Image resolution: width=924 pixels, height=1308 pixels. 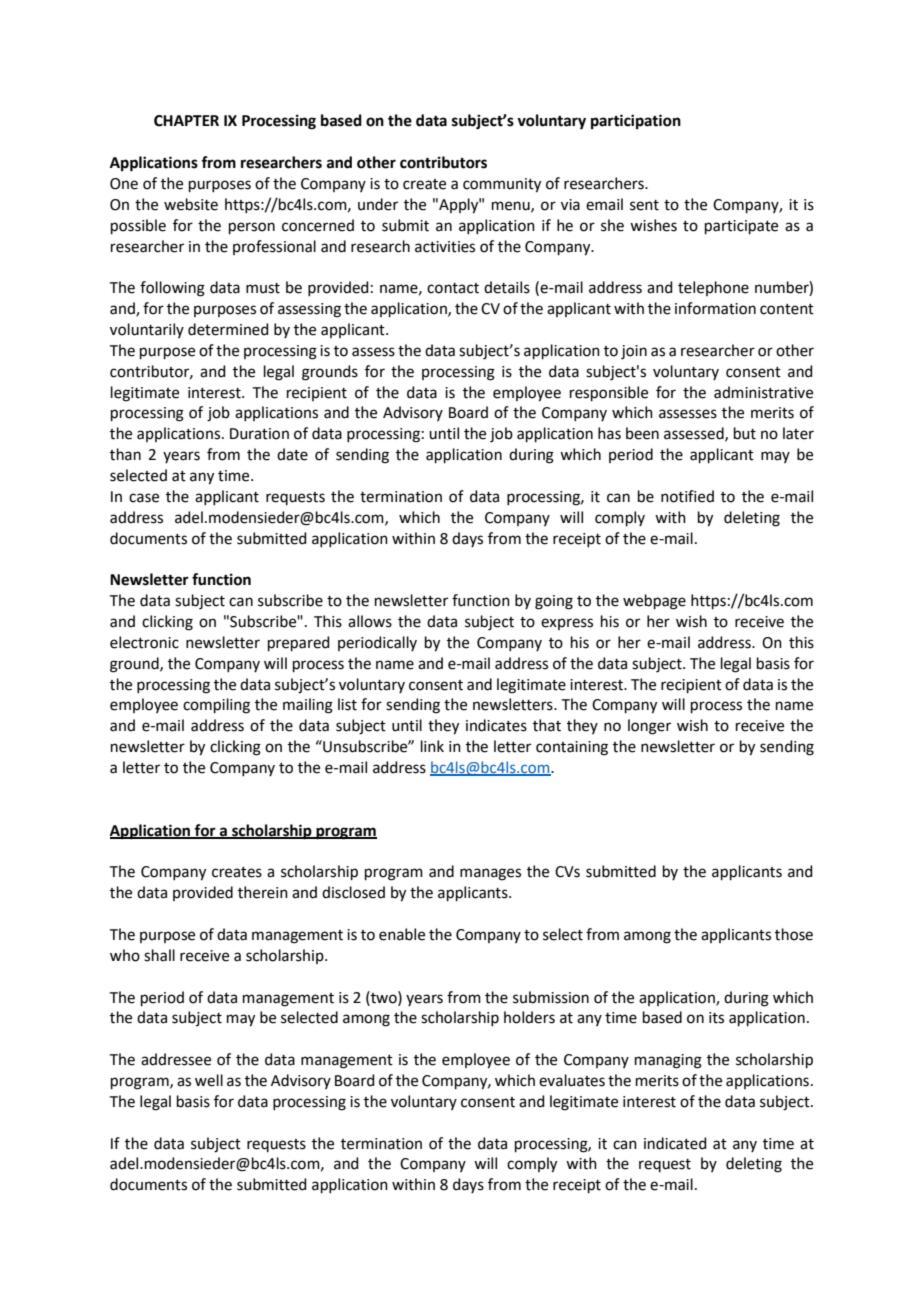 What do you see at coordinates (209, 1080) in the page?
I see `well` at bounding box center [209, 1080].
